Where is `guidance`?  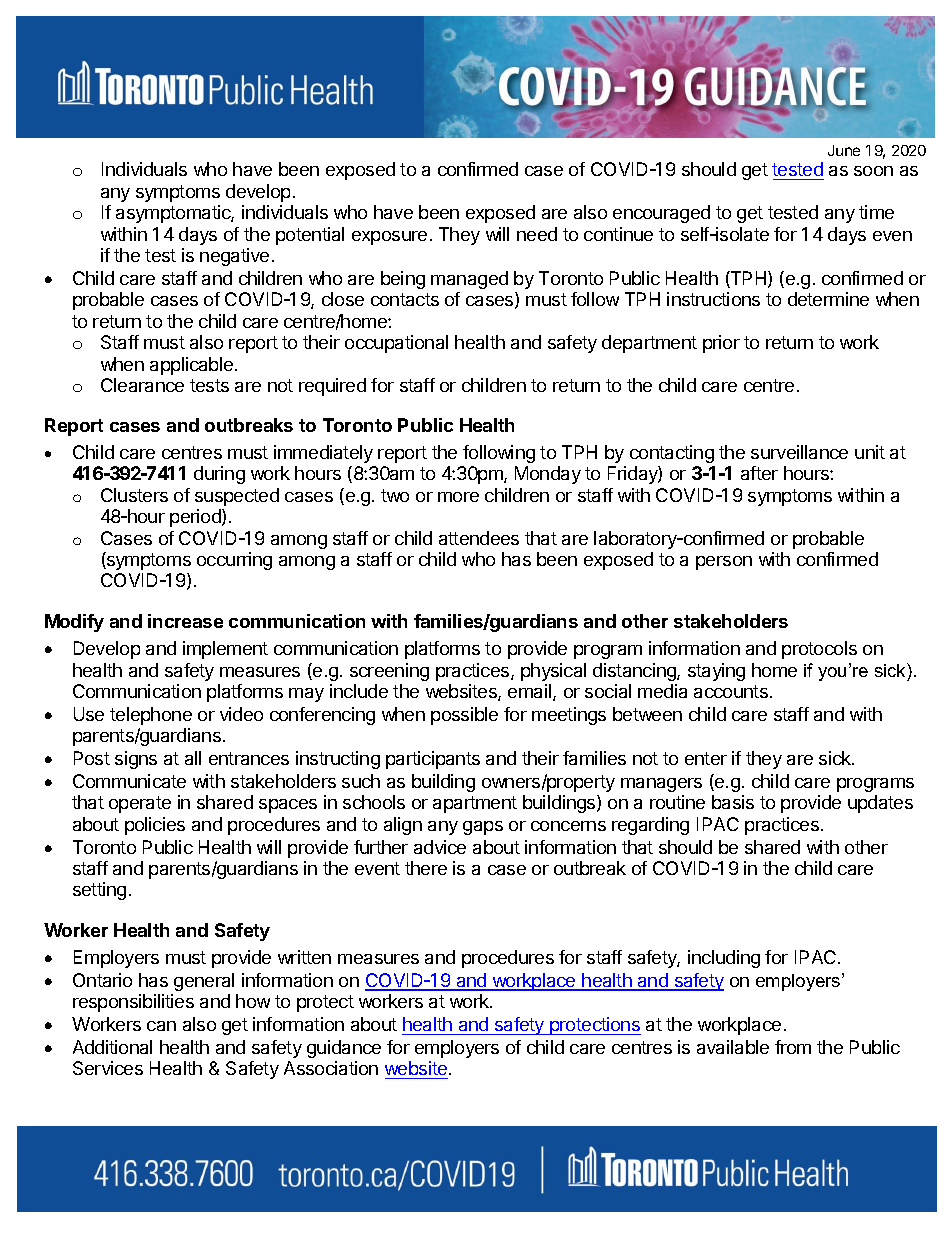 guidance is located at coordinates (344, 1049).
